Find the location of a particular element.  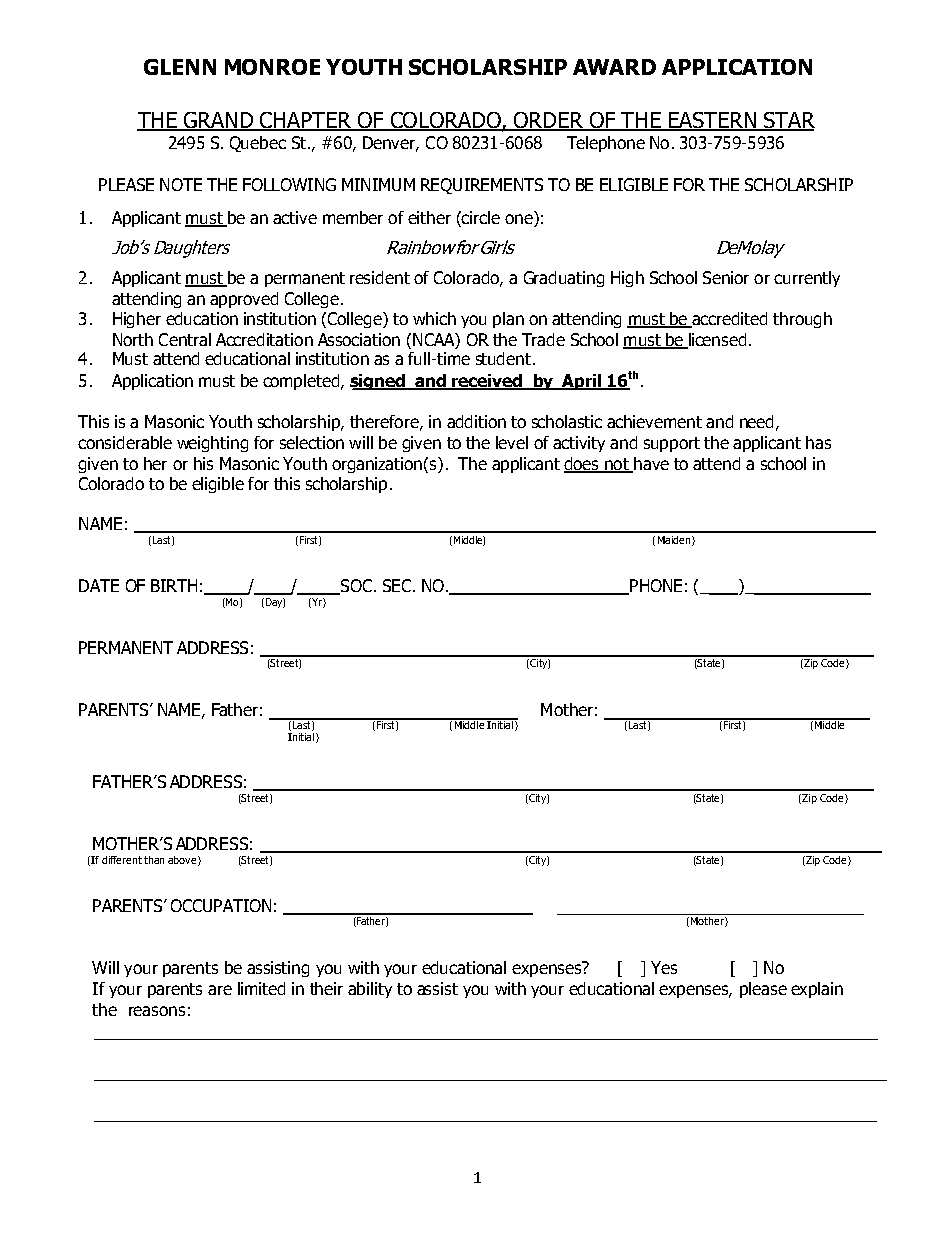

BIRTH is located at coordinates (174, 585).
